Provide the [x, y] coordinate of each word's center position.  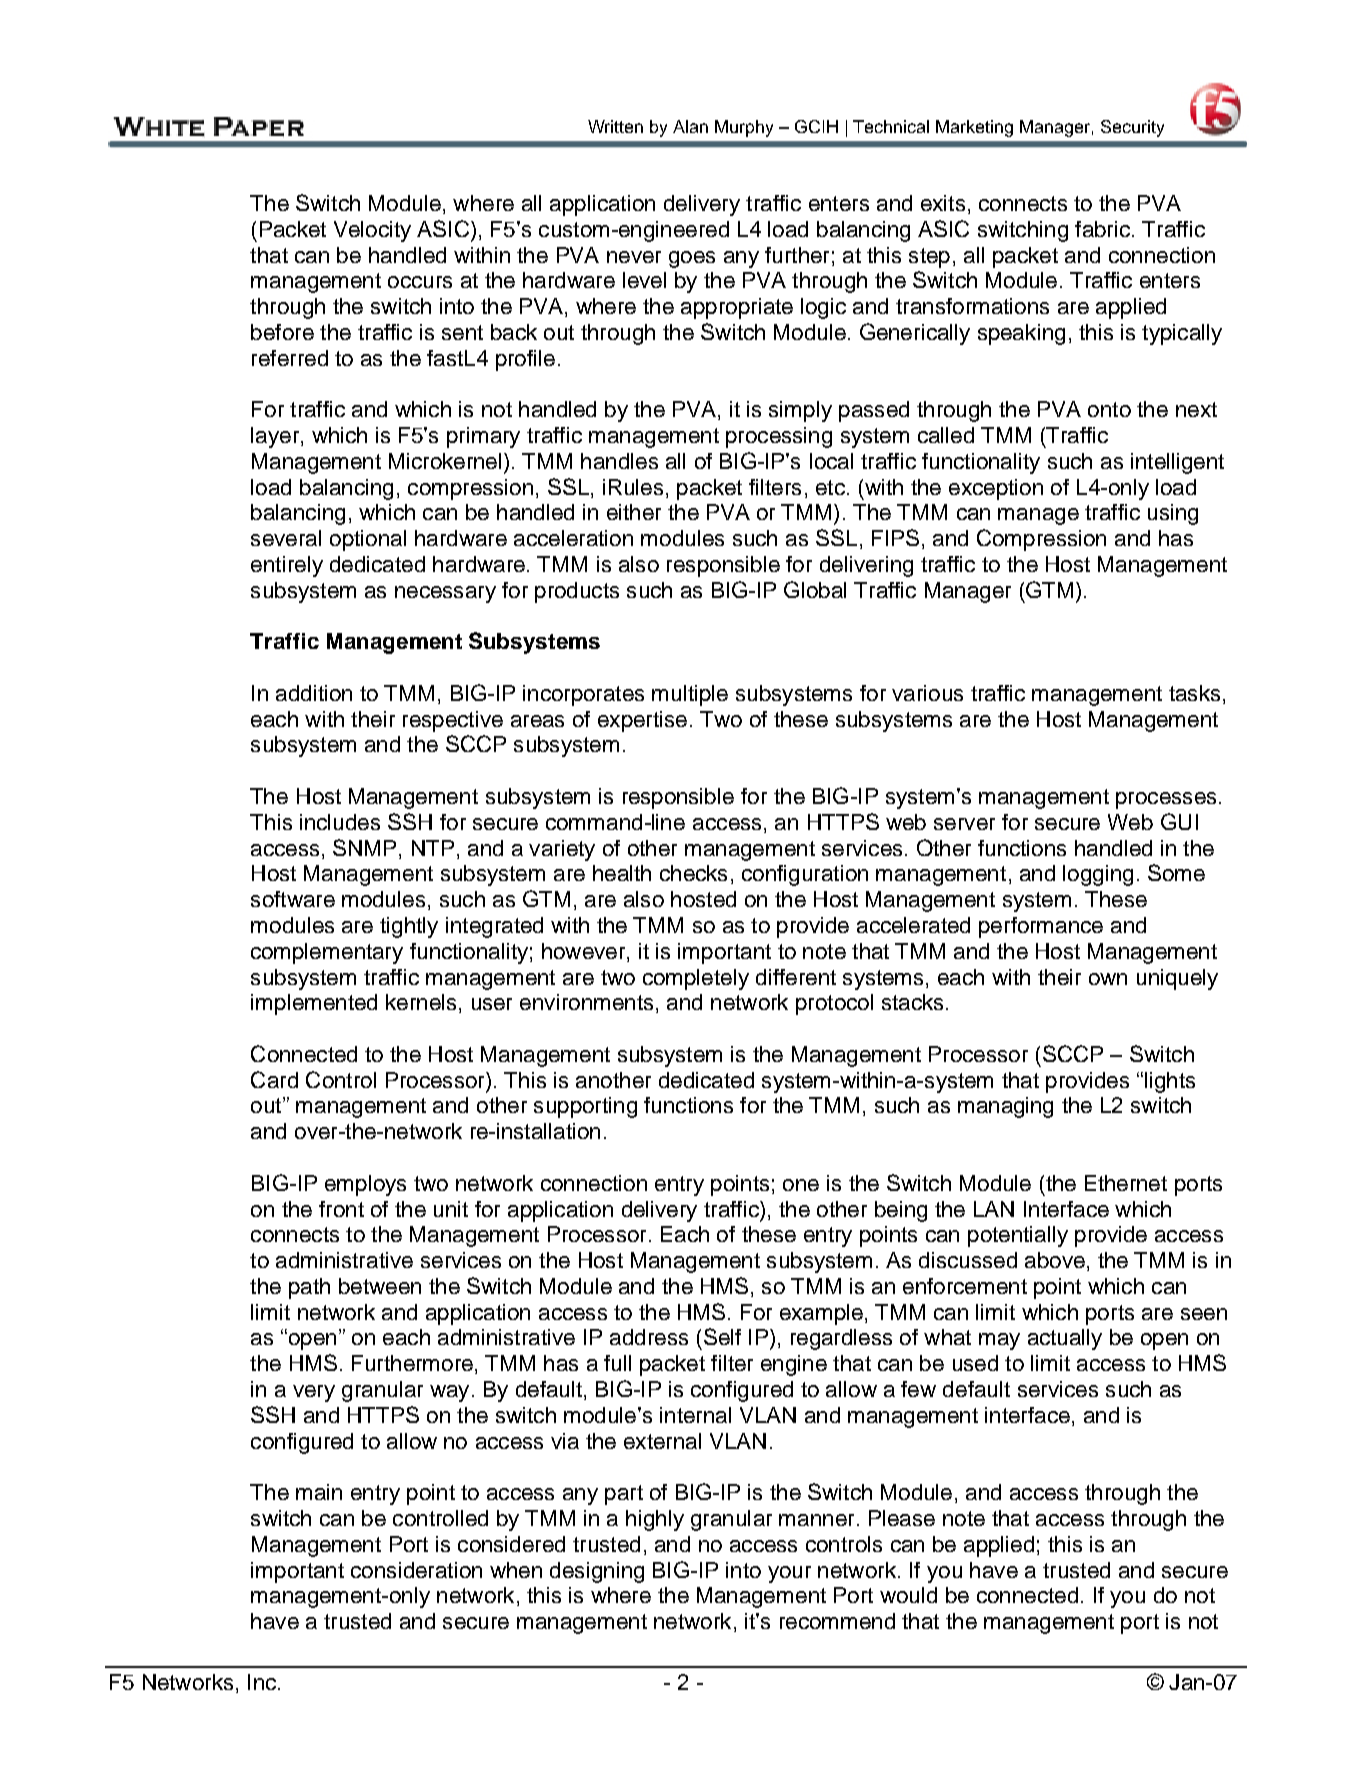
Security [1132, 128]
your [789, 1574]
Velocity [372, 231]
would [908, 1595]
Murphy [744, 128]
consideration [416, 1570]
